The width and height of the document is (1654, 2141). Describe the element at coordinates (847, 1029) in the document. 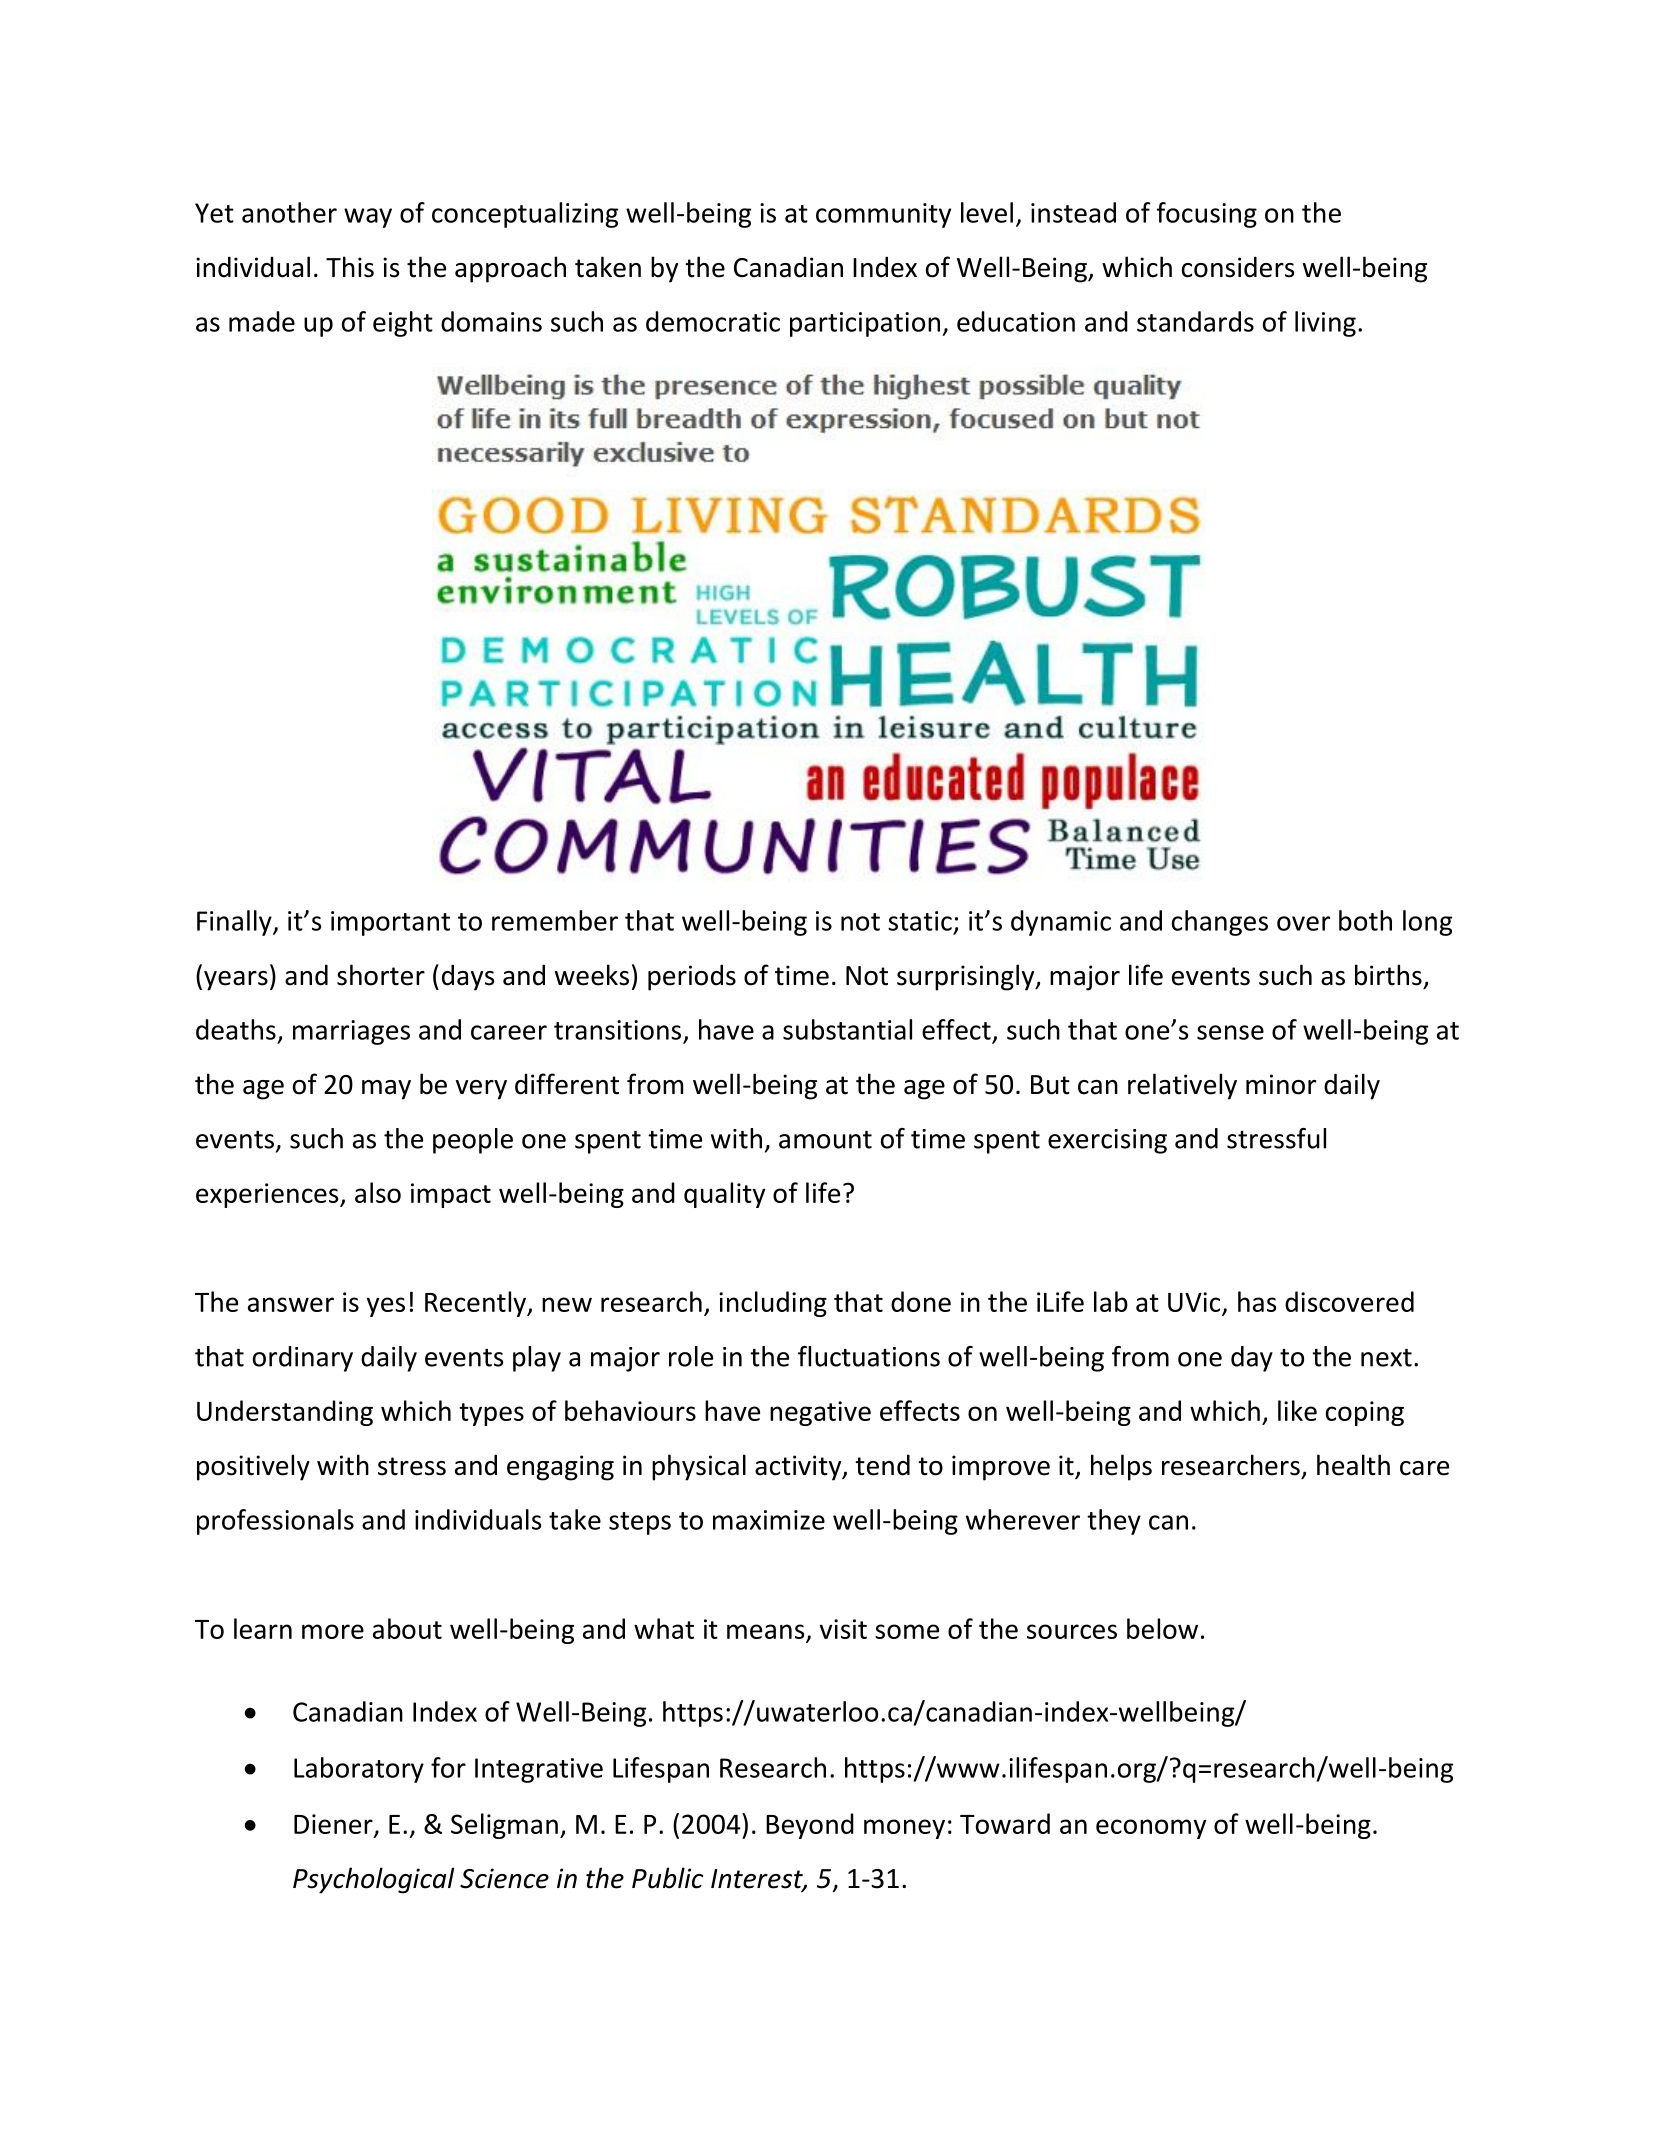

I see `substantial` at that location.
